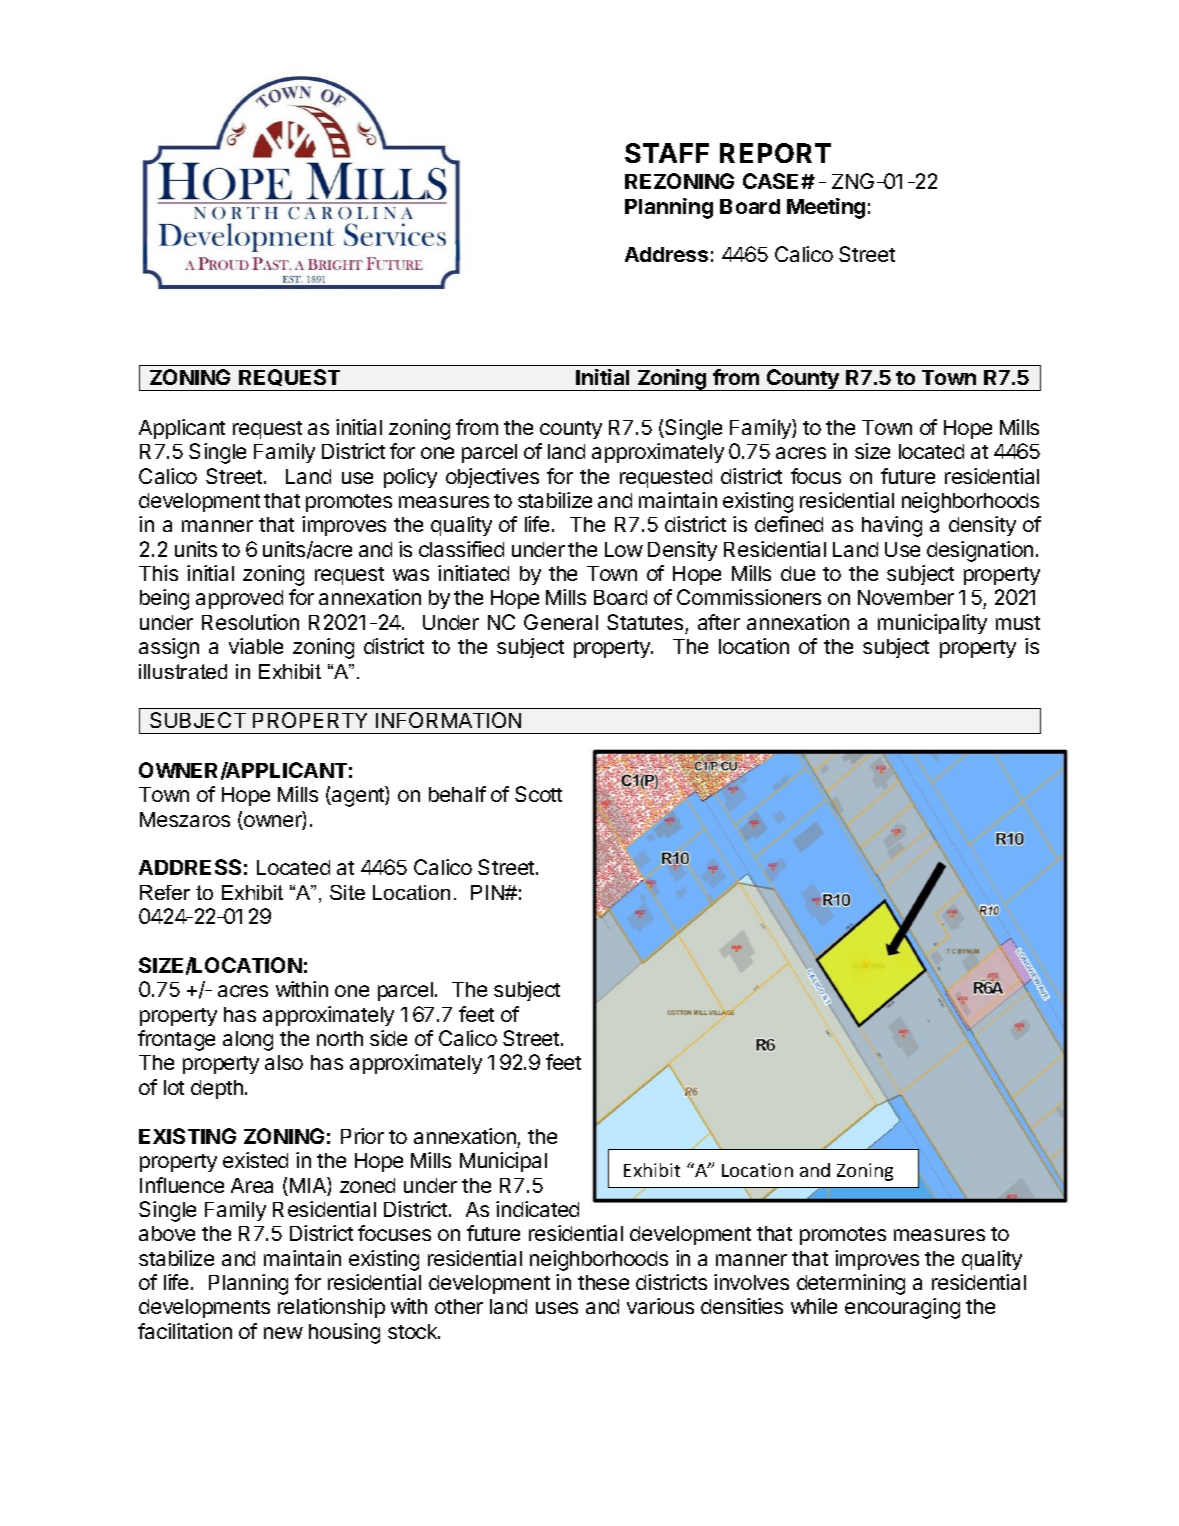 The image size is (1179, 1526). What do you see at coordinates (775, 153) in the screenshot?
I see `REPORT` at bounding box center [775, 153].
